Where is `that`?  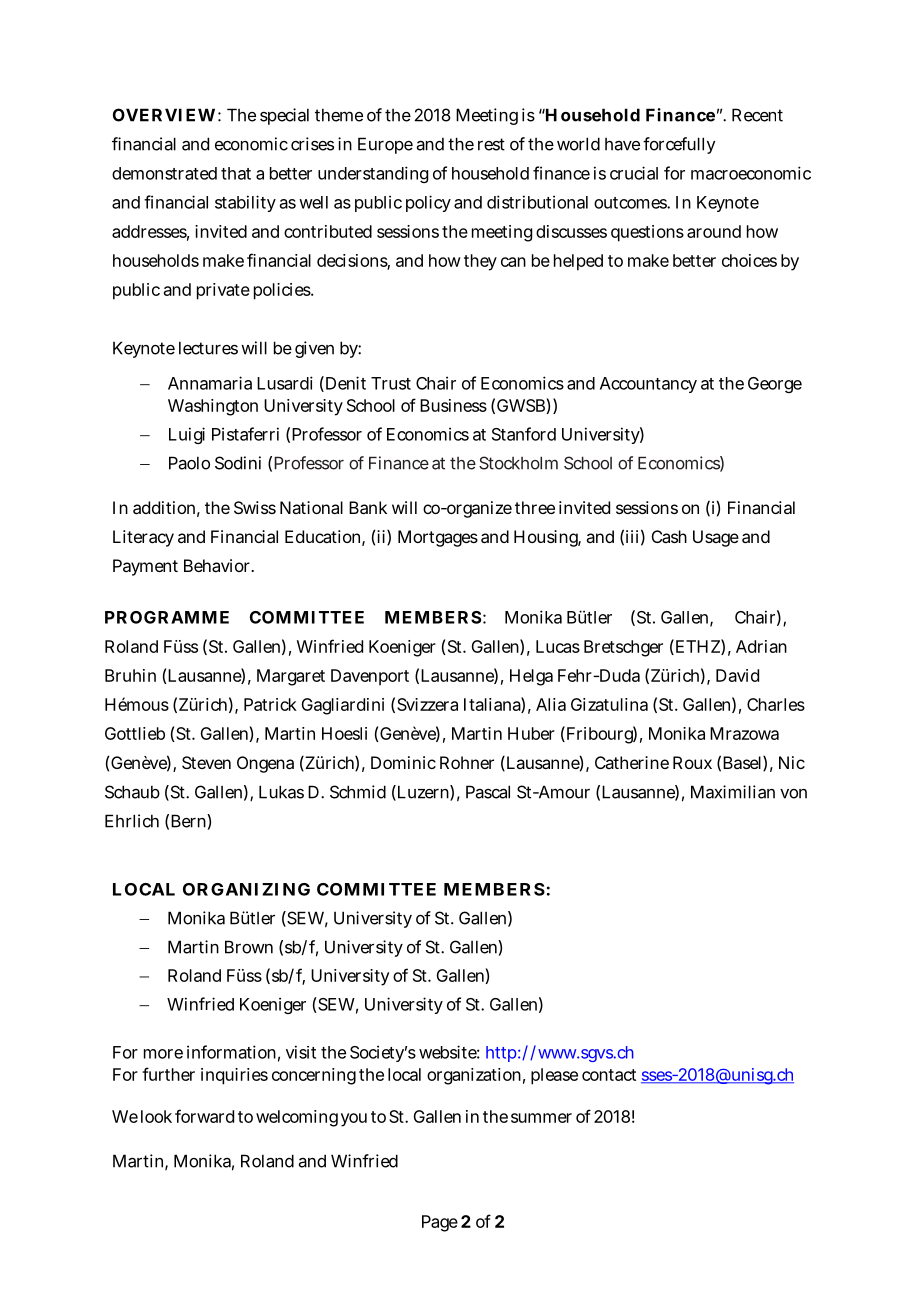 that is located at coordinates (236, 173).
